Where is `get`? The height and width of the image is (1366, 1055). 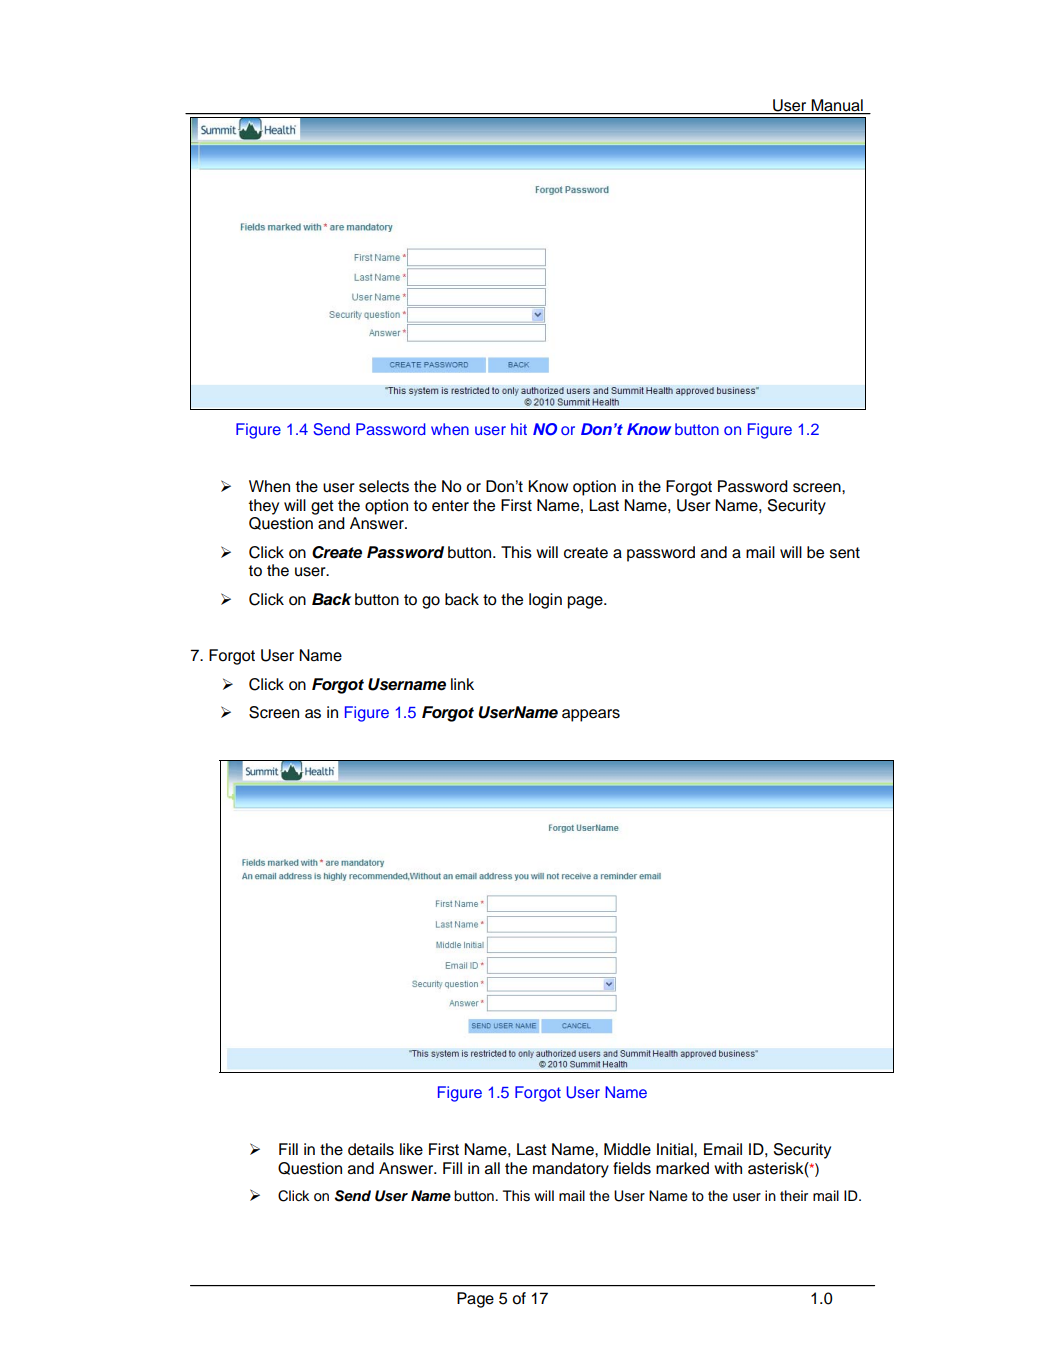
get is located at coordinates (322, 507).
